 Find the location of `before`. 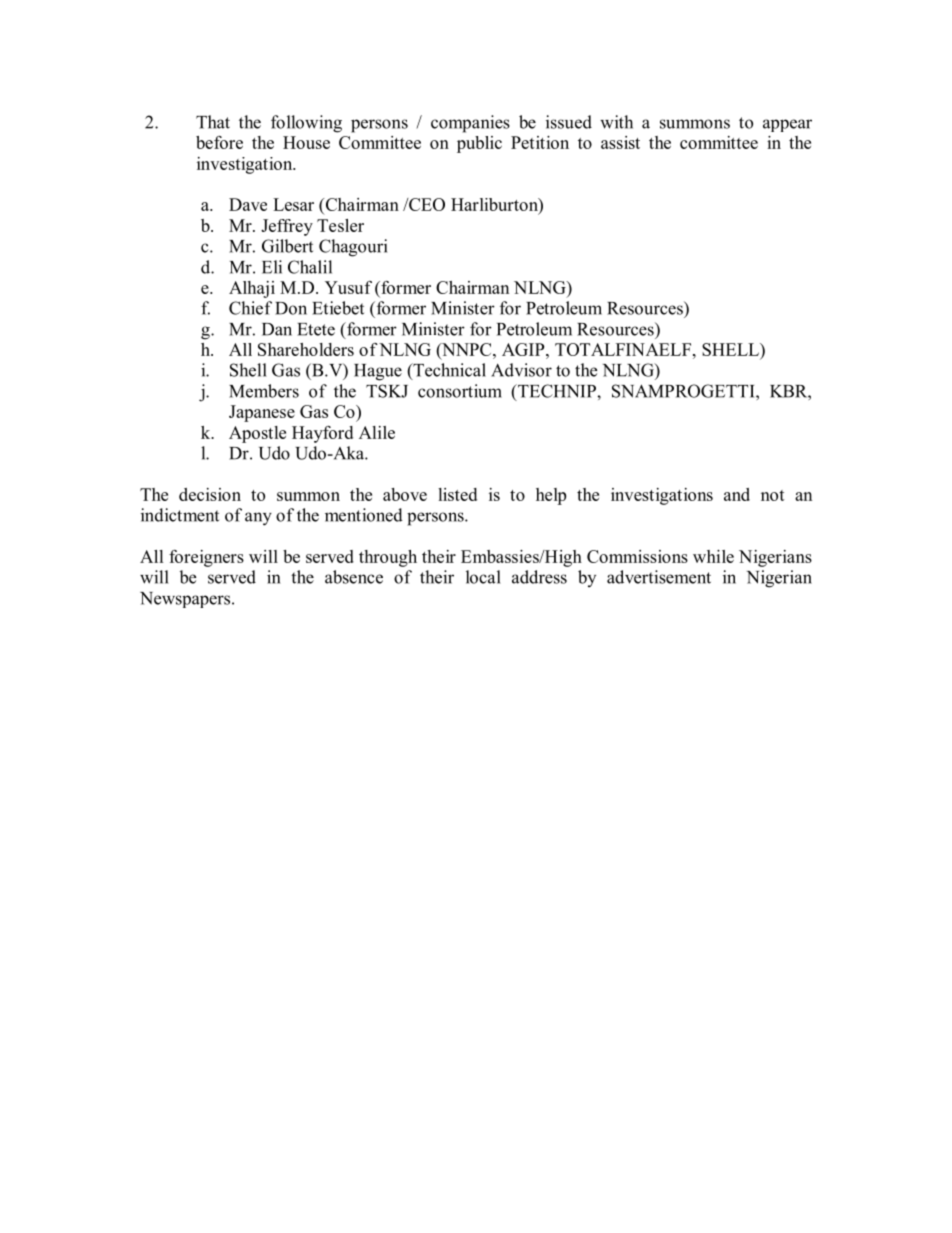

before is located at coordinates (219, 142).
